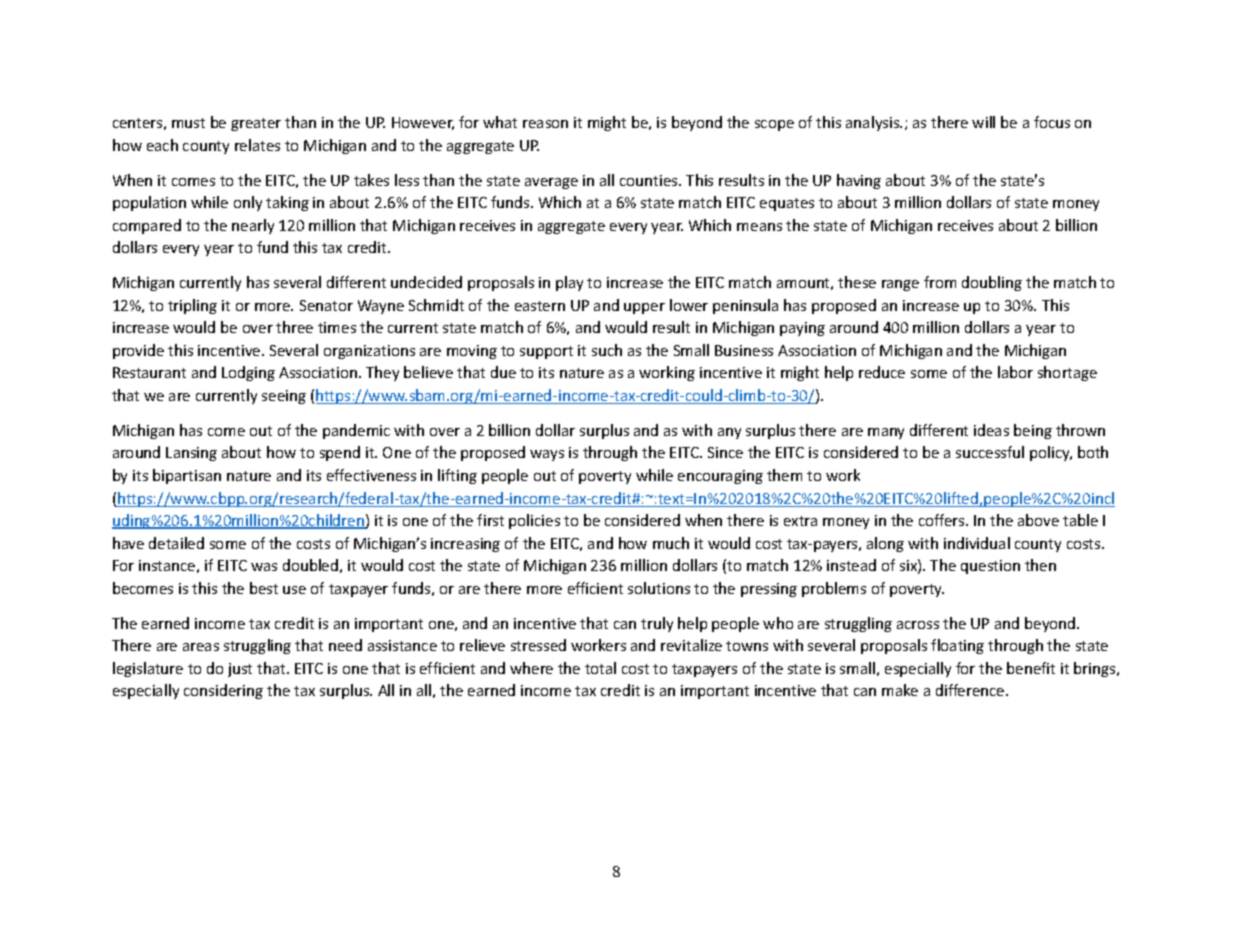 This document has height=952, width=1233. Describe the element at coordinates (983, 122) in the document. I see `will` at that location.
